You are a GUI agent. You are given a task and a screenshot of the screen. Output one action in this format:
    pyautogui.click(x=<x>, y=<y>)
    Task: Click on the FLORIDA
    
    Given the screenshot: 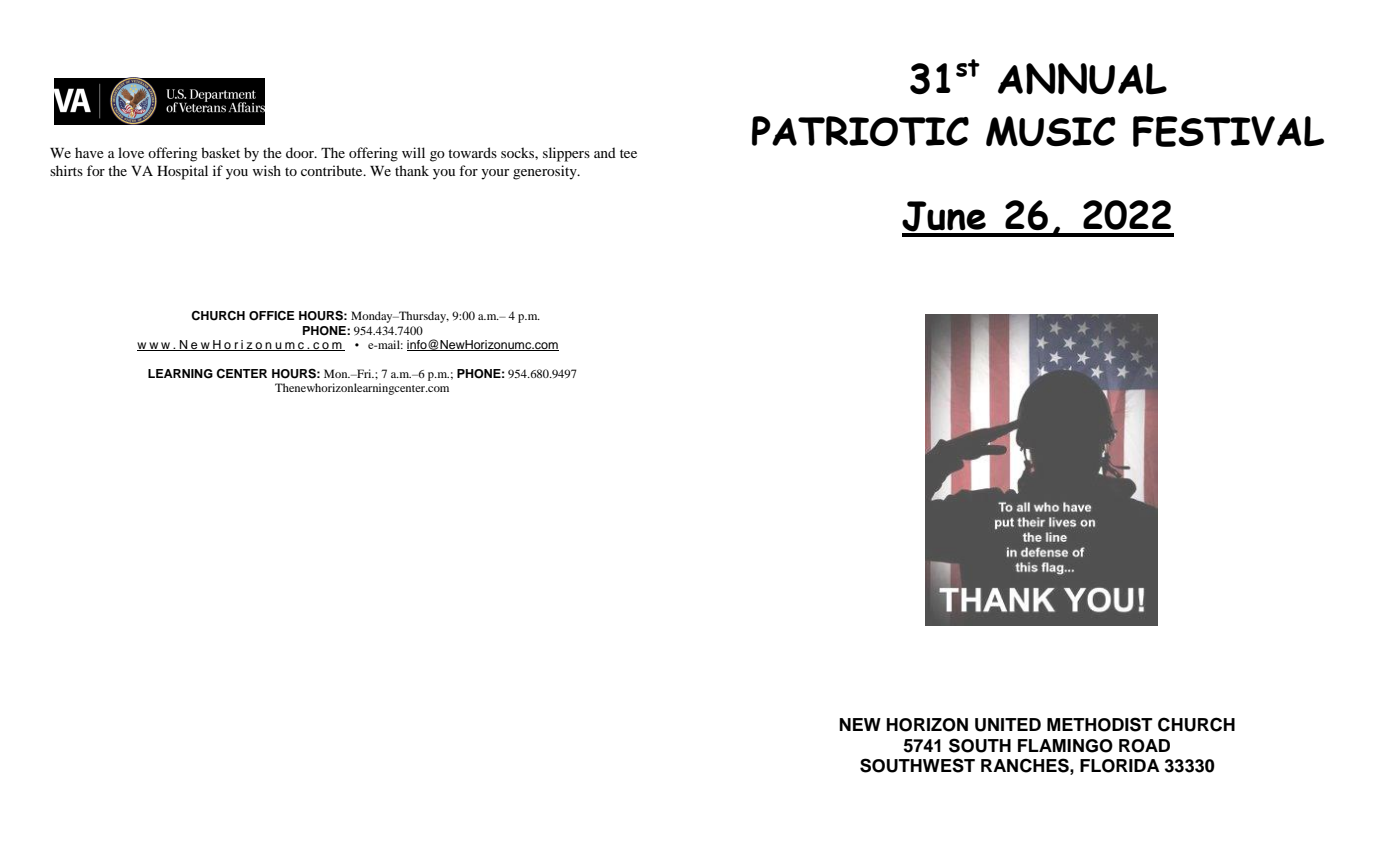 What is the action you would take?
    pyautogui.click(x=1120, y=766)
